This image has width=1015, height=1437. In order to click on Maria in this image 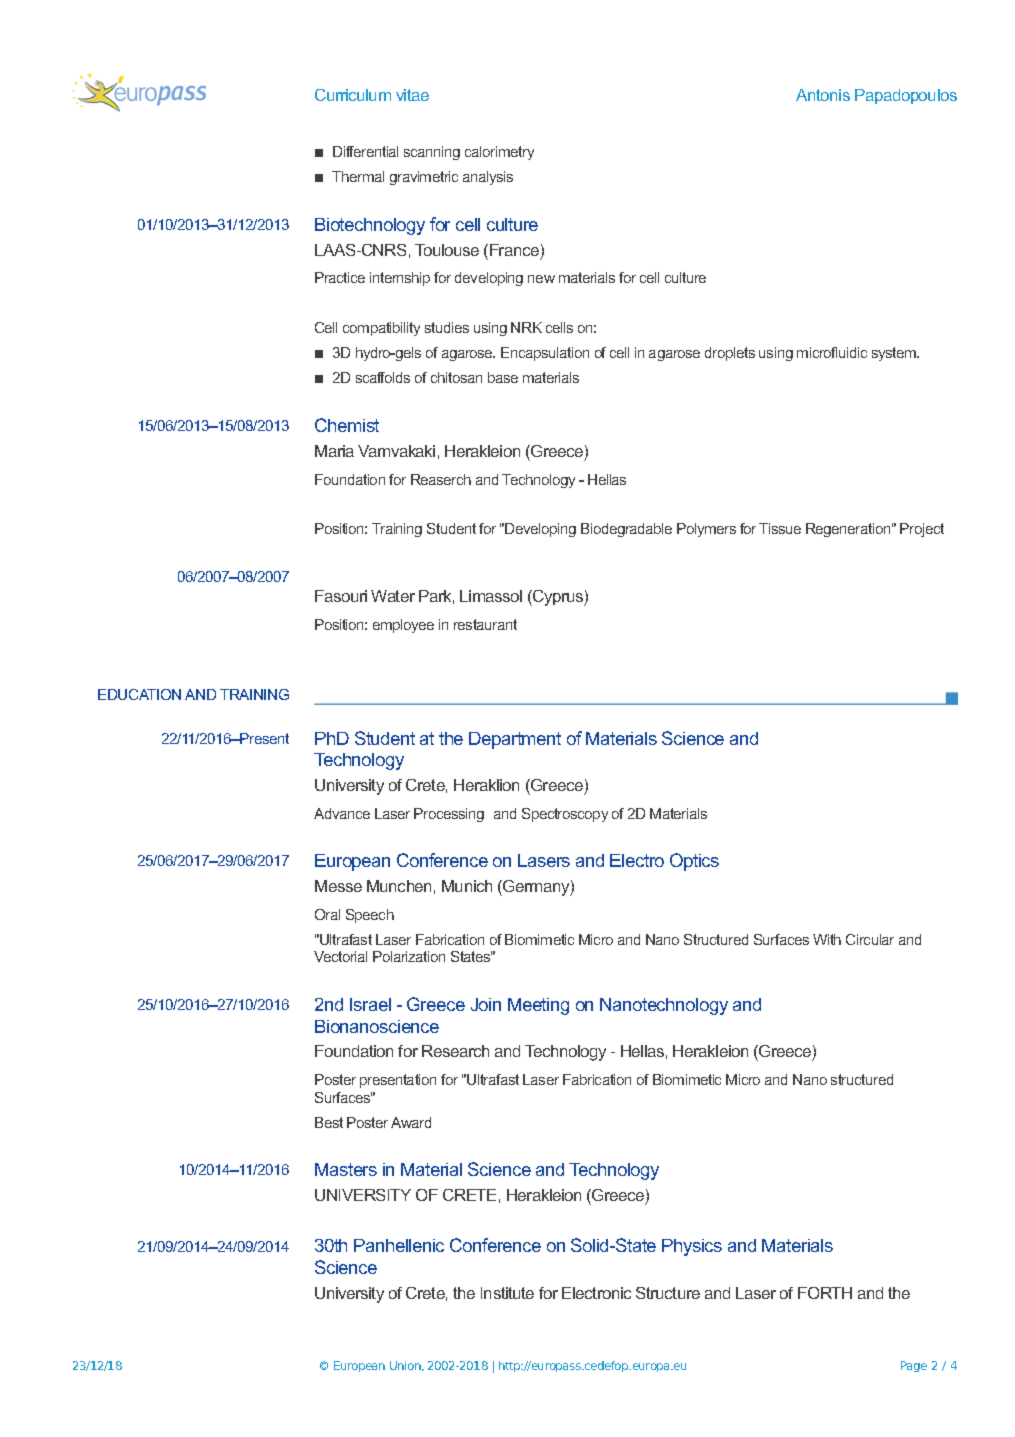, I will do `click(334, 451)`.
